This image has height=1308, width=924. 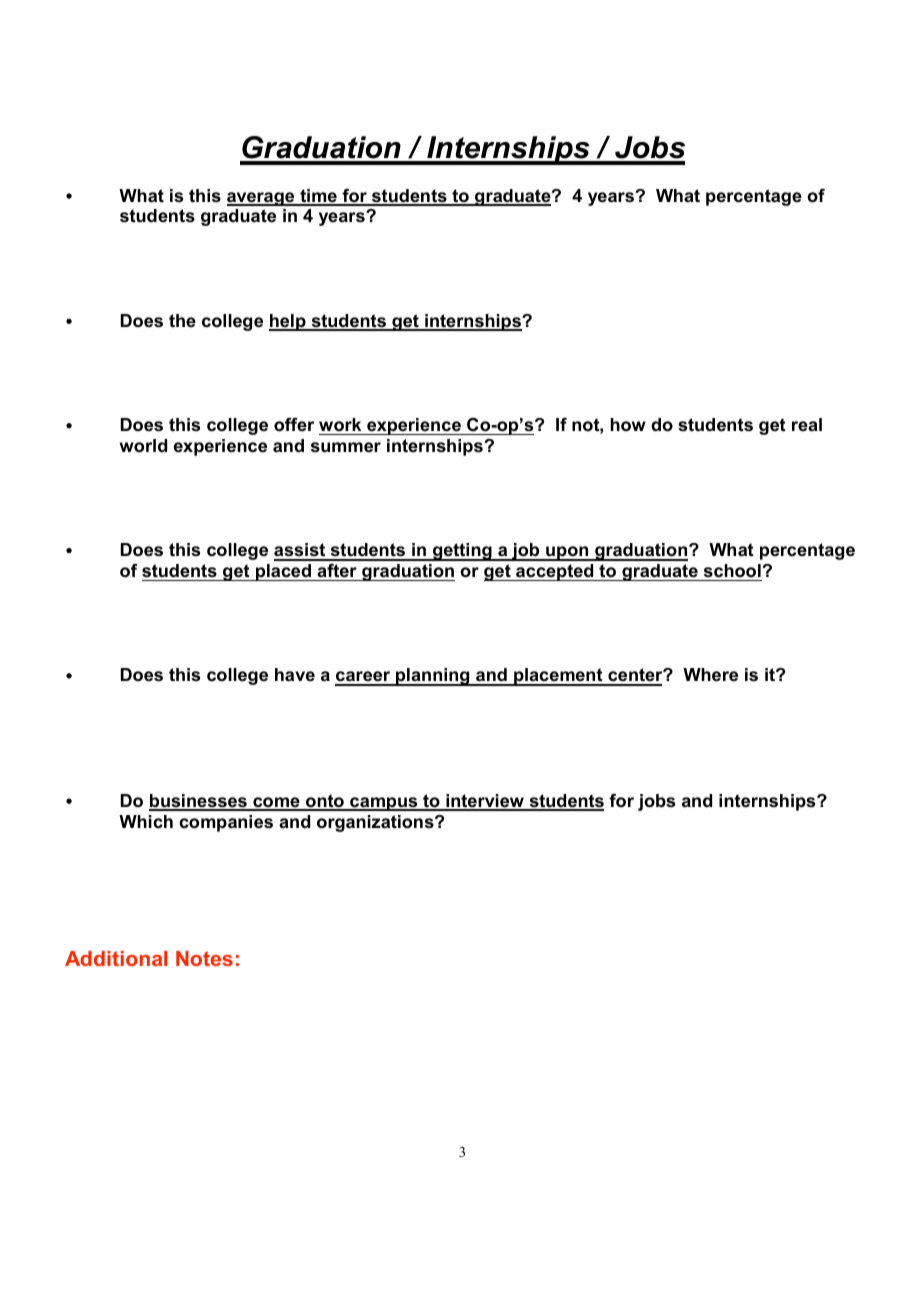 I want to click on real, so click(x=807, y=424).
